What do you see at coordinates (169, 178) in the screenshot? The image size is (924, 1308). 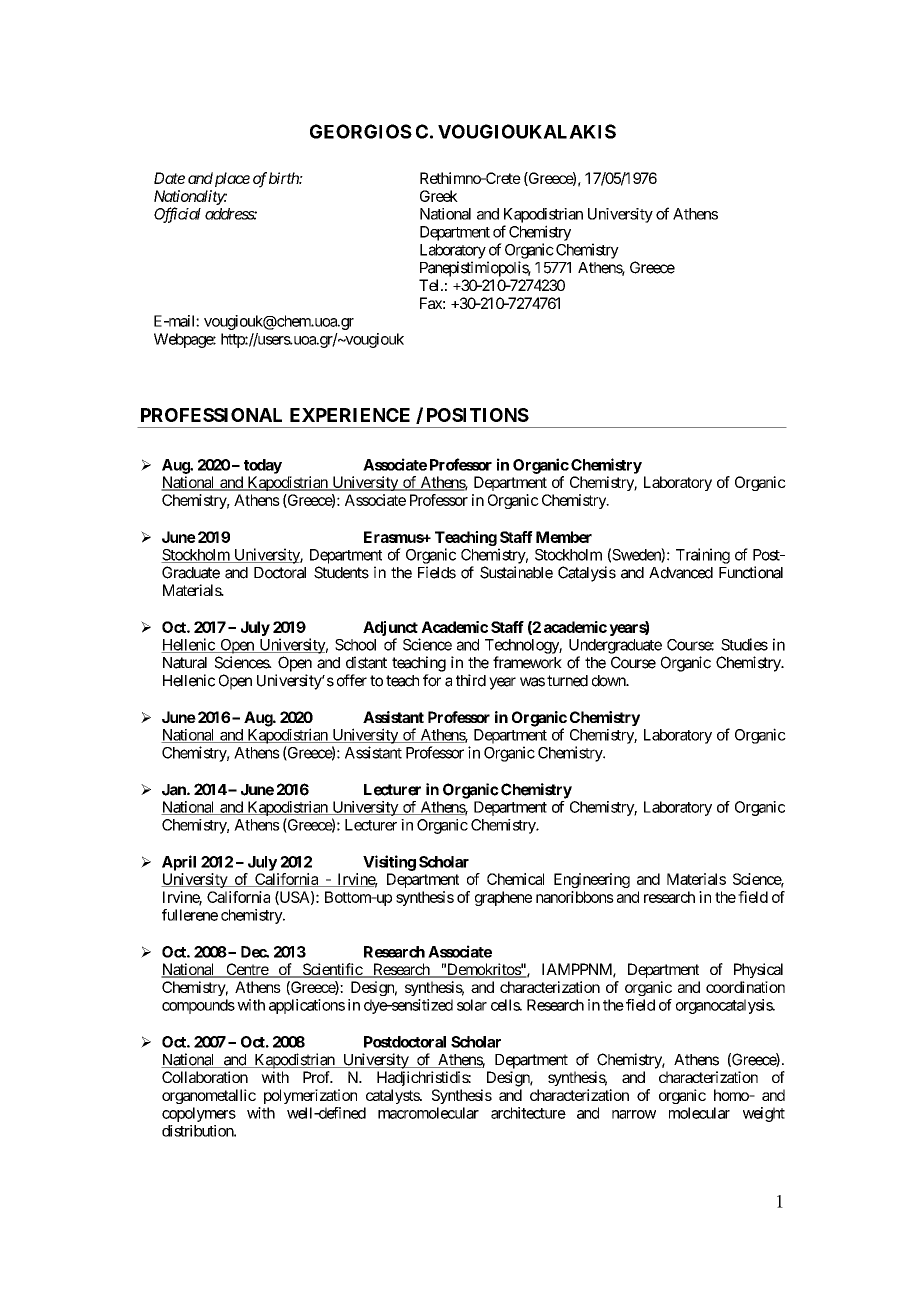 I see `Date` at bounding box center [169, 178].
